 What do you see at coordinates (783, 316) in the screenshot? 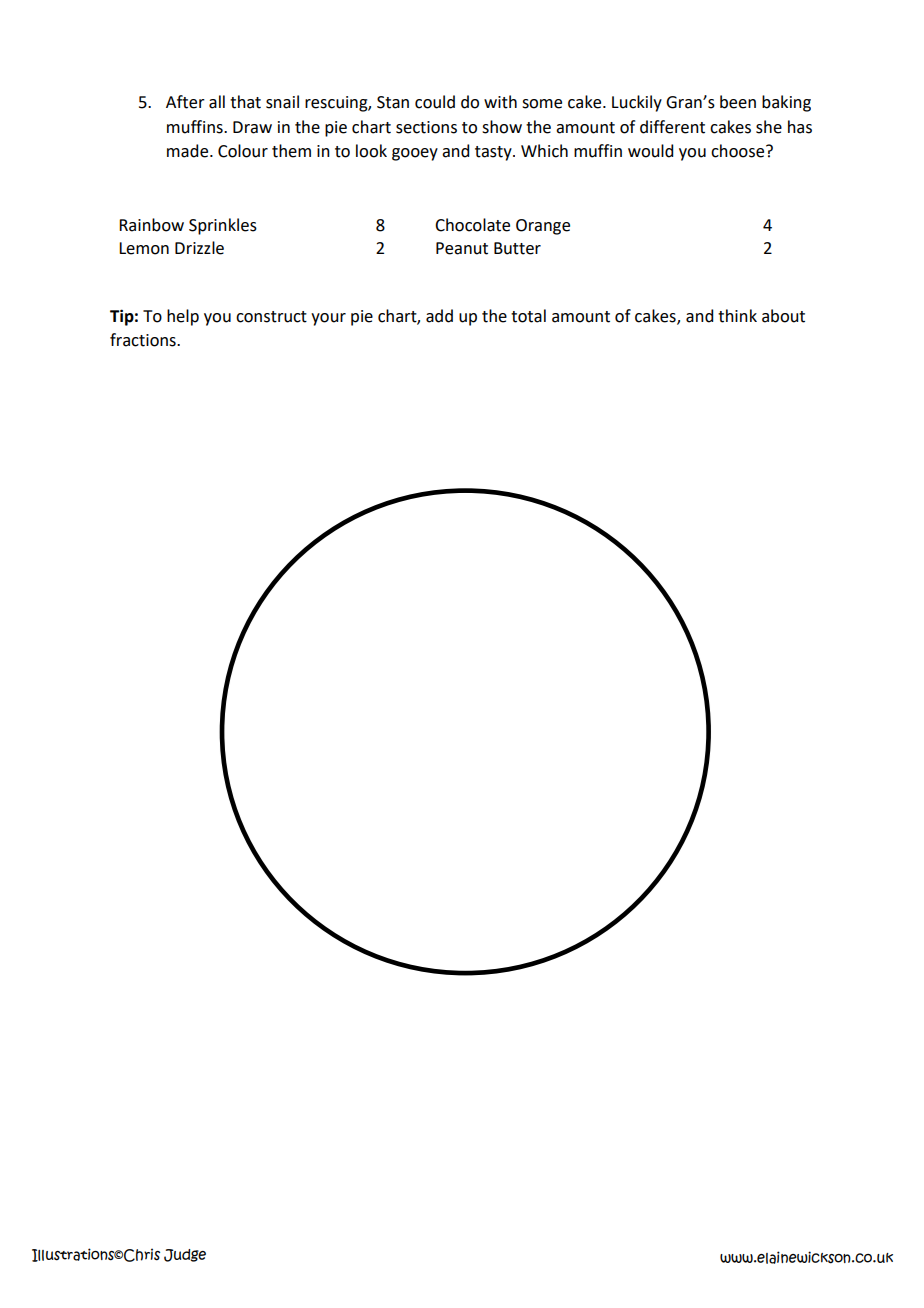
I see `about` at bounding box center [783, 316].
